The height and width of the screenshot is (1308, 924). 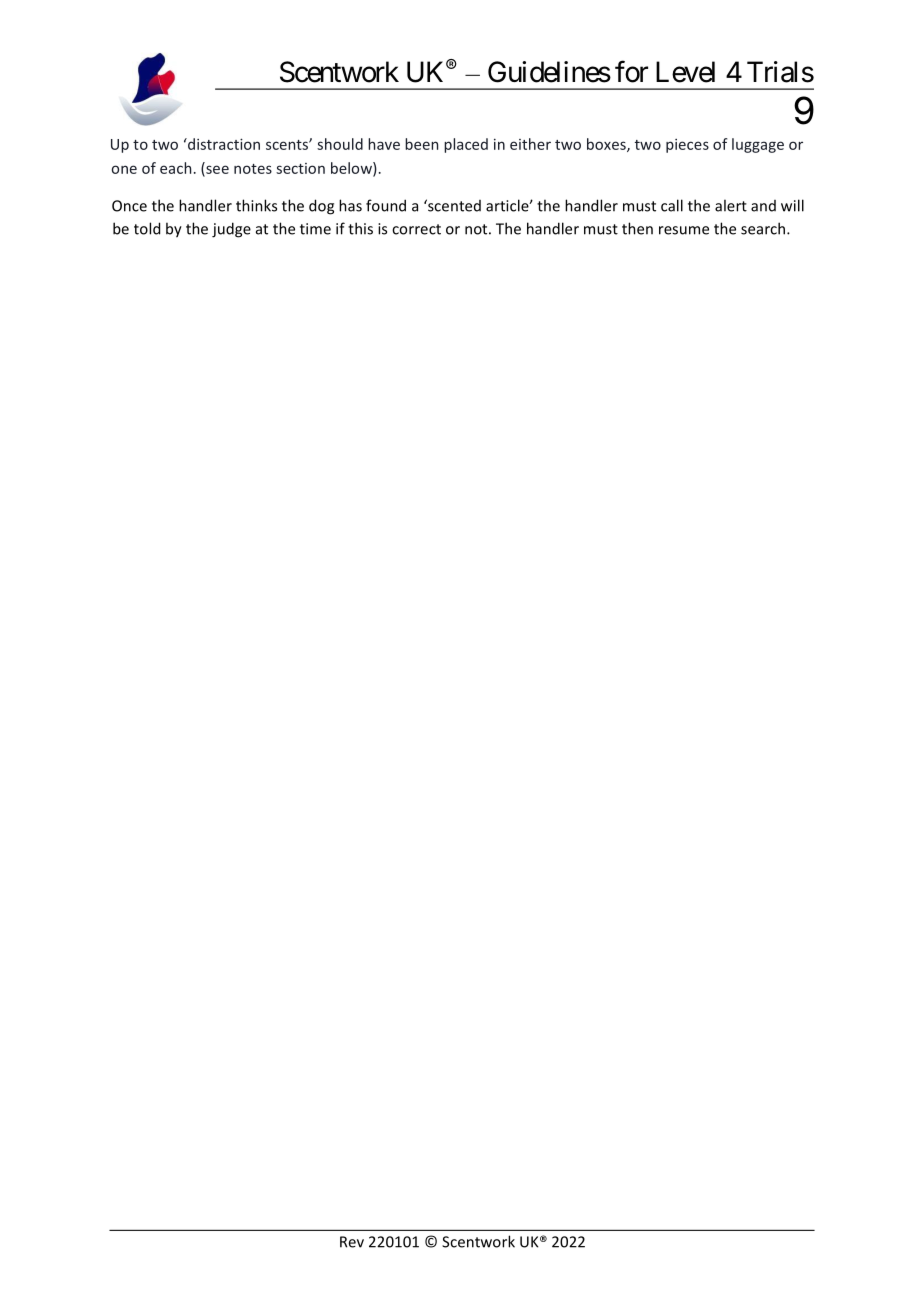 What do you see at coordinates (352, 1242) in the screenshot?
I see `Rev` at bounding box center [352, 1242].
